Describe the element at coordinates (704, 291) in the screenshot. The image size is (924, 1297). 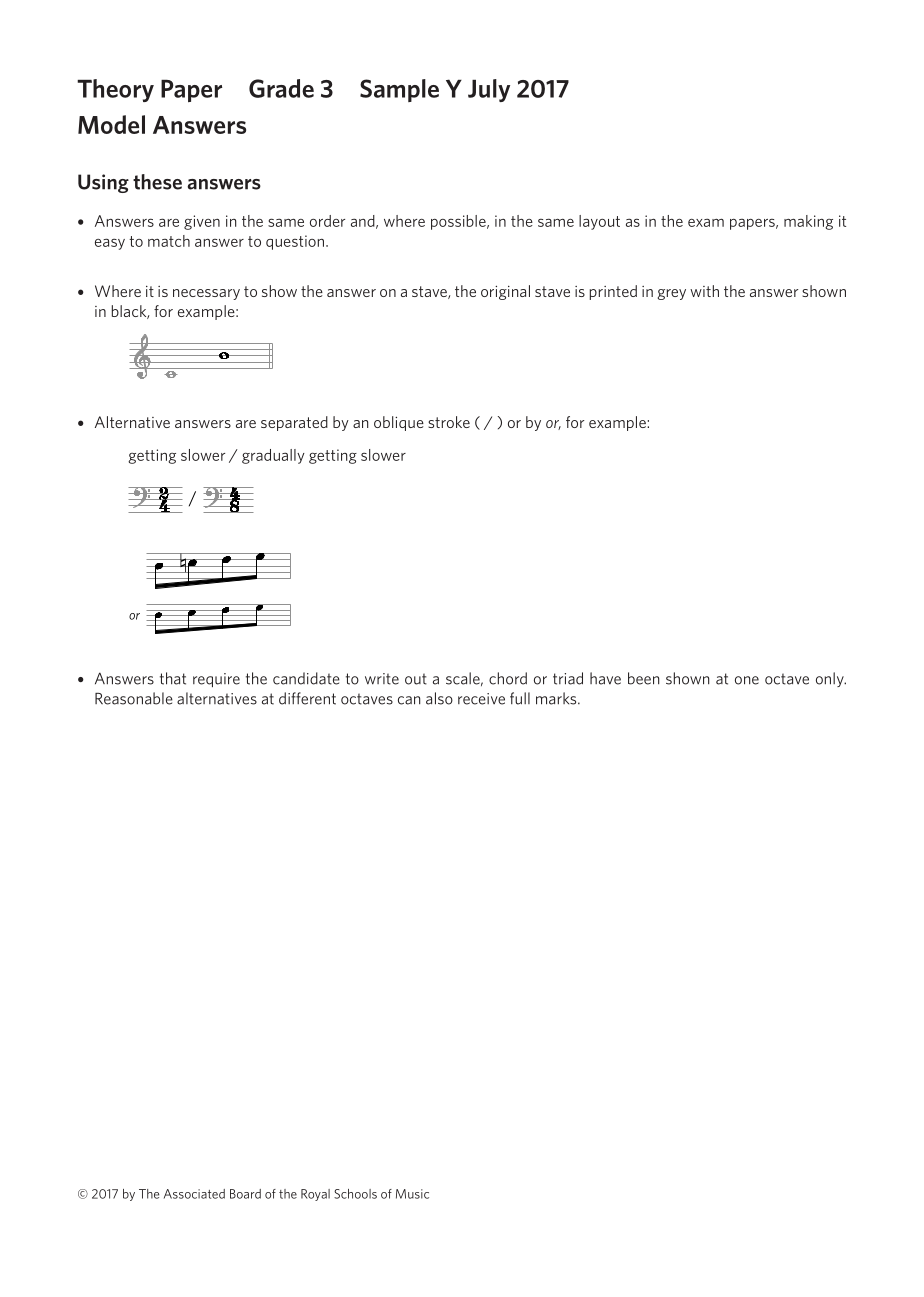
I see `with` at that location.
